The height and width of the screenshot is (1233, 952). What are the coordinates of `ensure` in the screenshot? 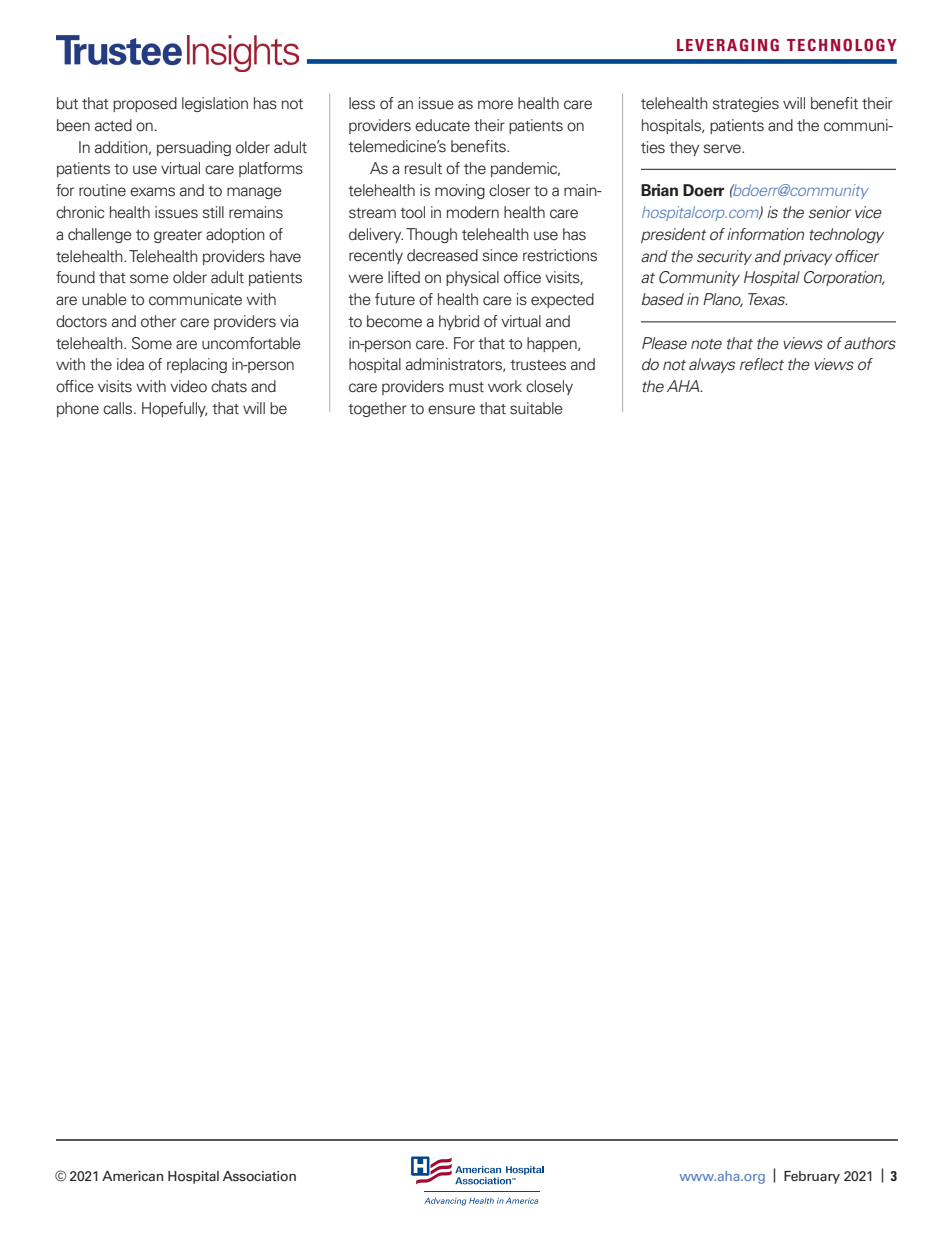 It's located at (451, 410).
